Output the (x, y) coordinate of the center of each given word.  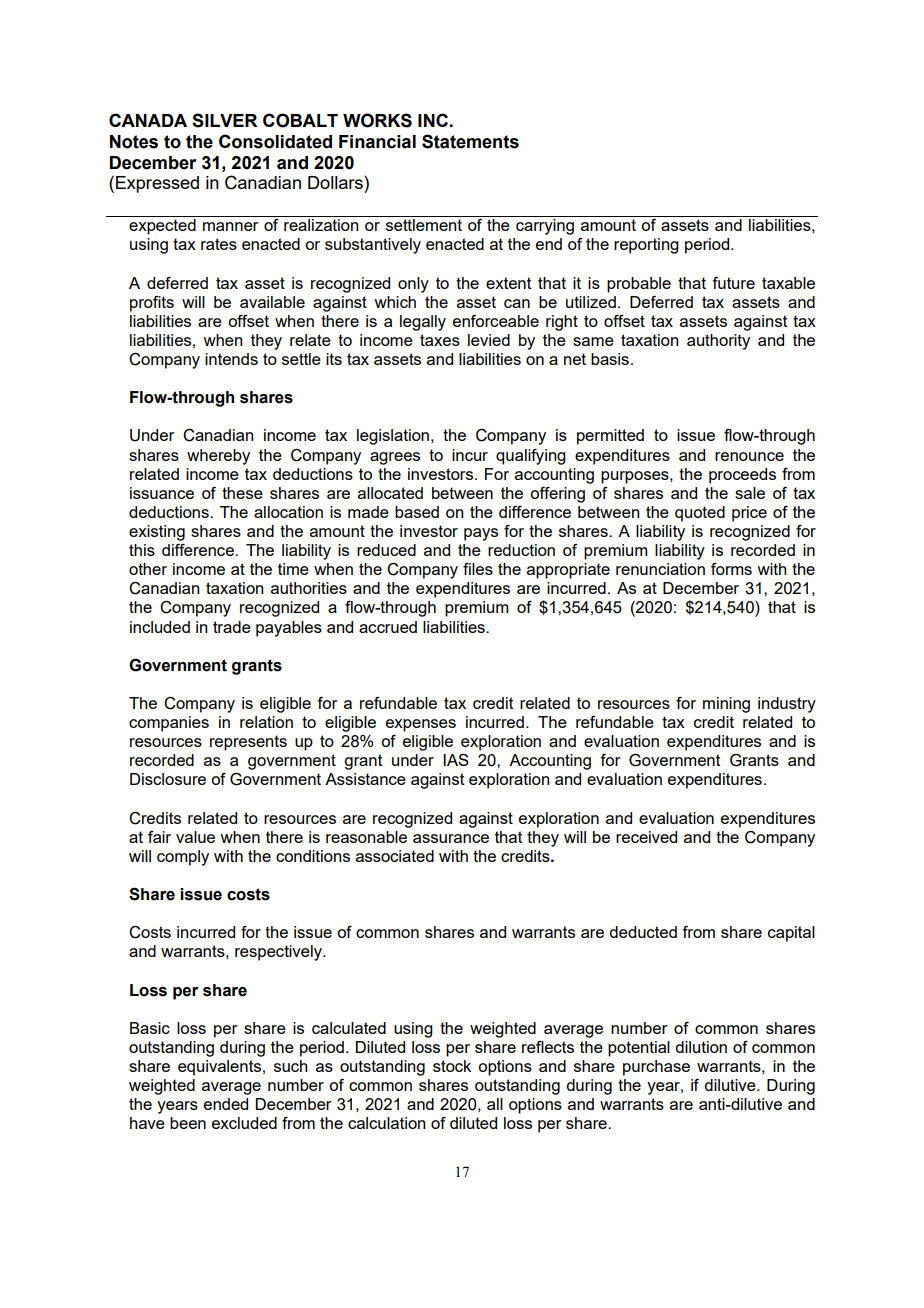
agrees (395, 458)
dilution (701, 1047)
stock (452, 1066)
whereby (218, 457)
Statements (470, 141)
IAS (456, 760)
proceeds (742, 476)
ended (226, 1104)
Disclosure (168, 779)
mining (726, 705)
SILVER (224, 120)
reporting (646, 246)
